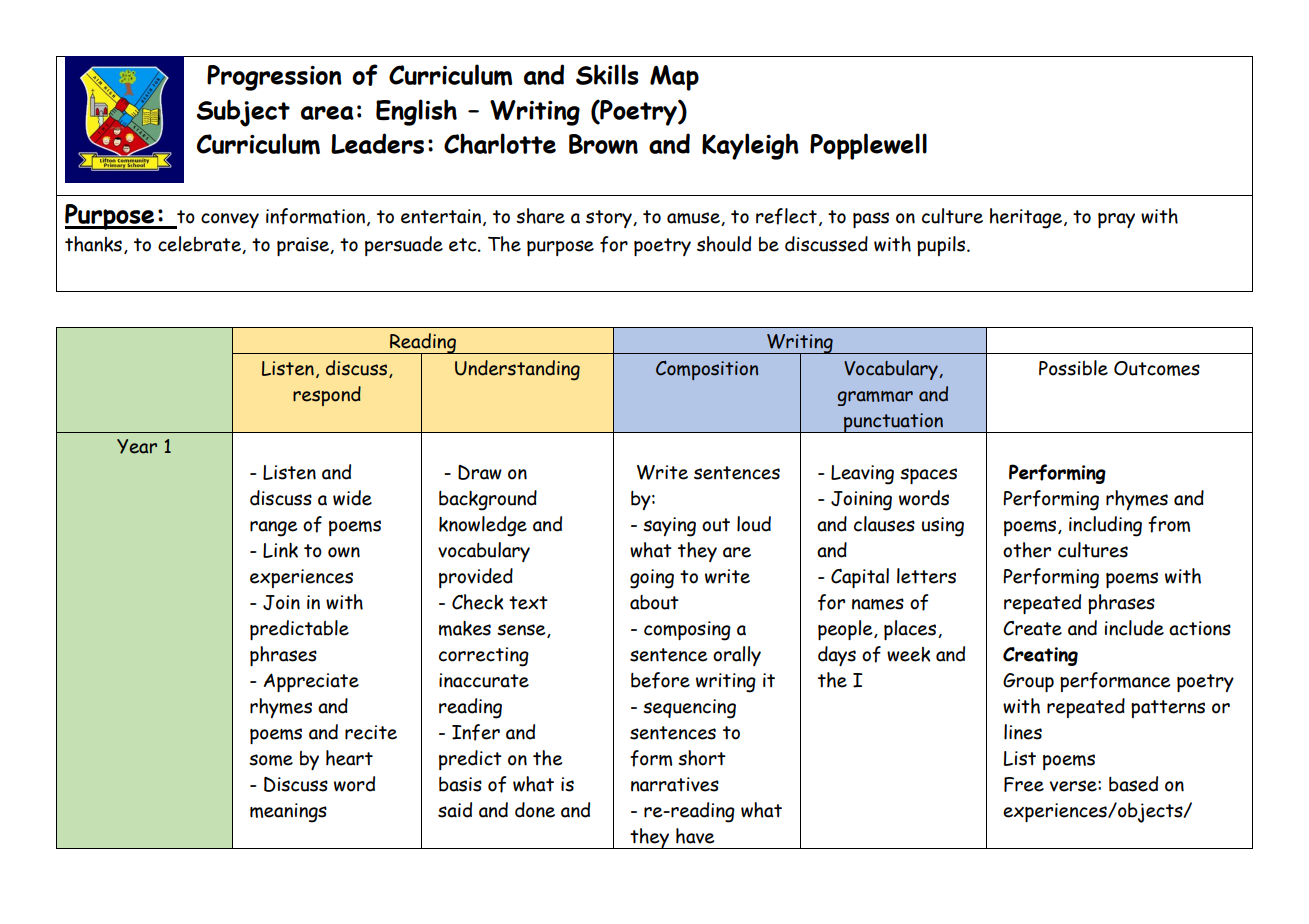  Describe the element at coordinates (1024, 784) in the screenshot. I see `Free` at that location.
